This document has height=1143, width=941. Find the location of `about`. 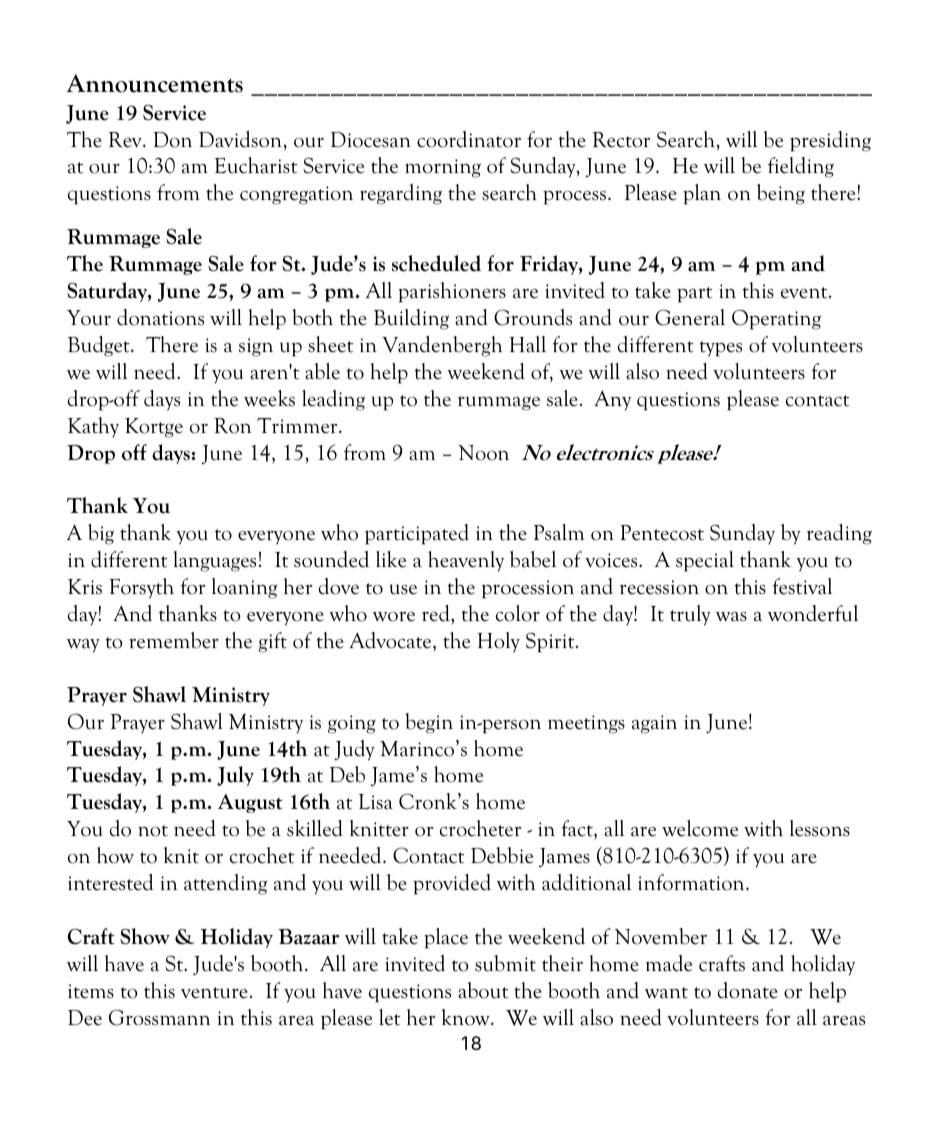

about is located at coordinates (483, 990).
